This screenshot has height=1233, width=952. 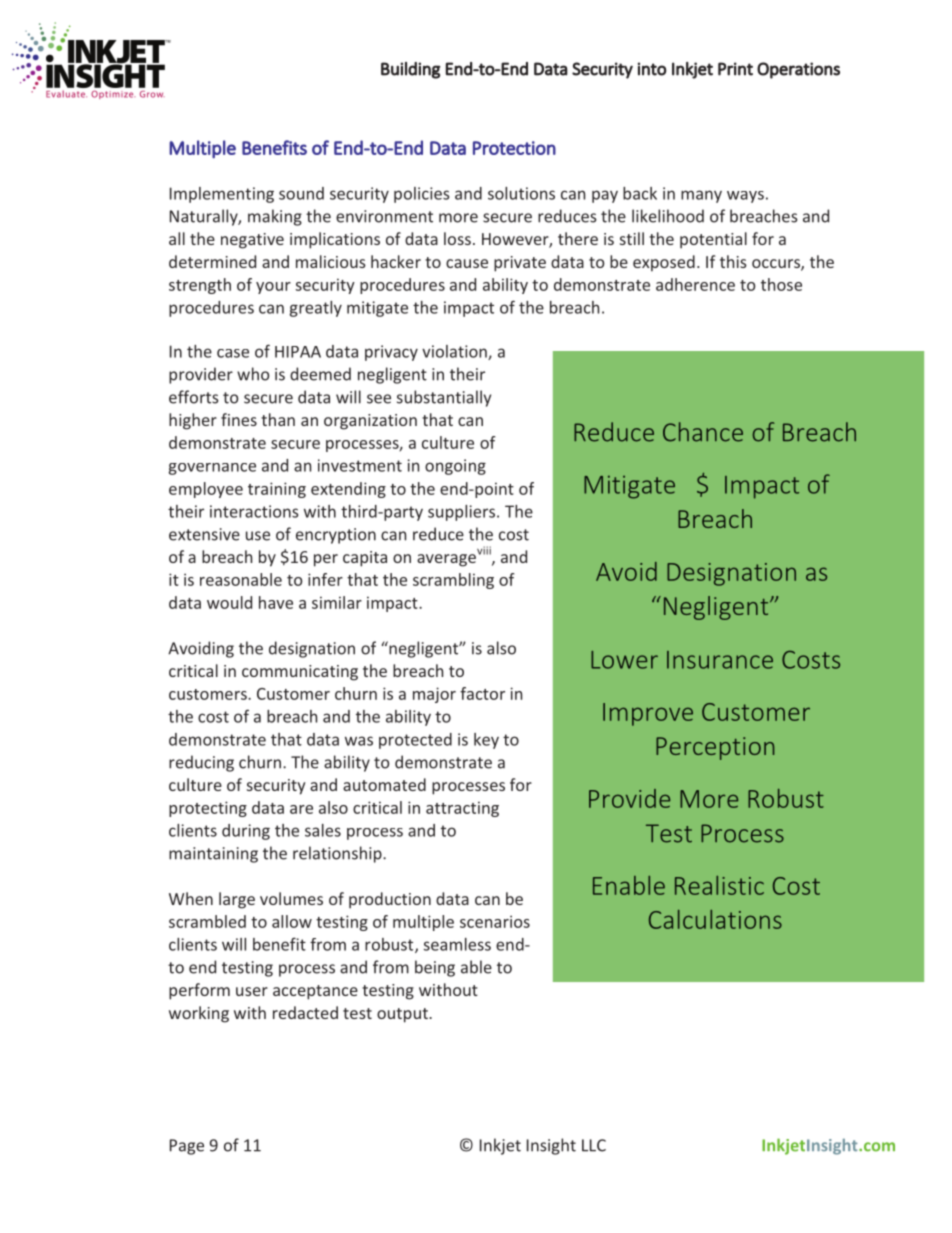 I want to click on Insurance, so click(x=720, y=660).
